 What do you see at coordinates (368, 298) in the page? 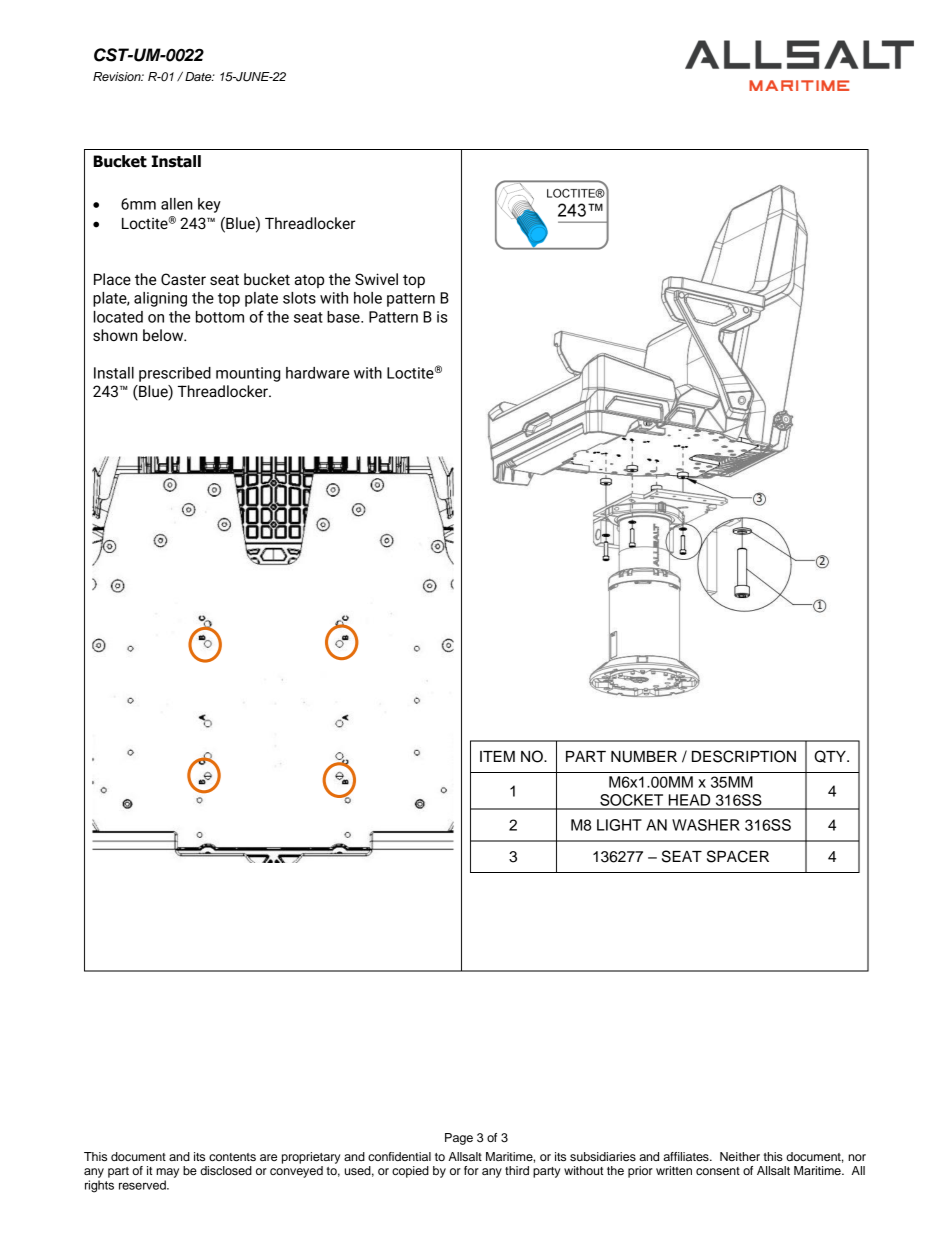
I see `hole` at bounding box center [368, 298].
